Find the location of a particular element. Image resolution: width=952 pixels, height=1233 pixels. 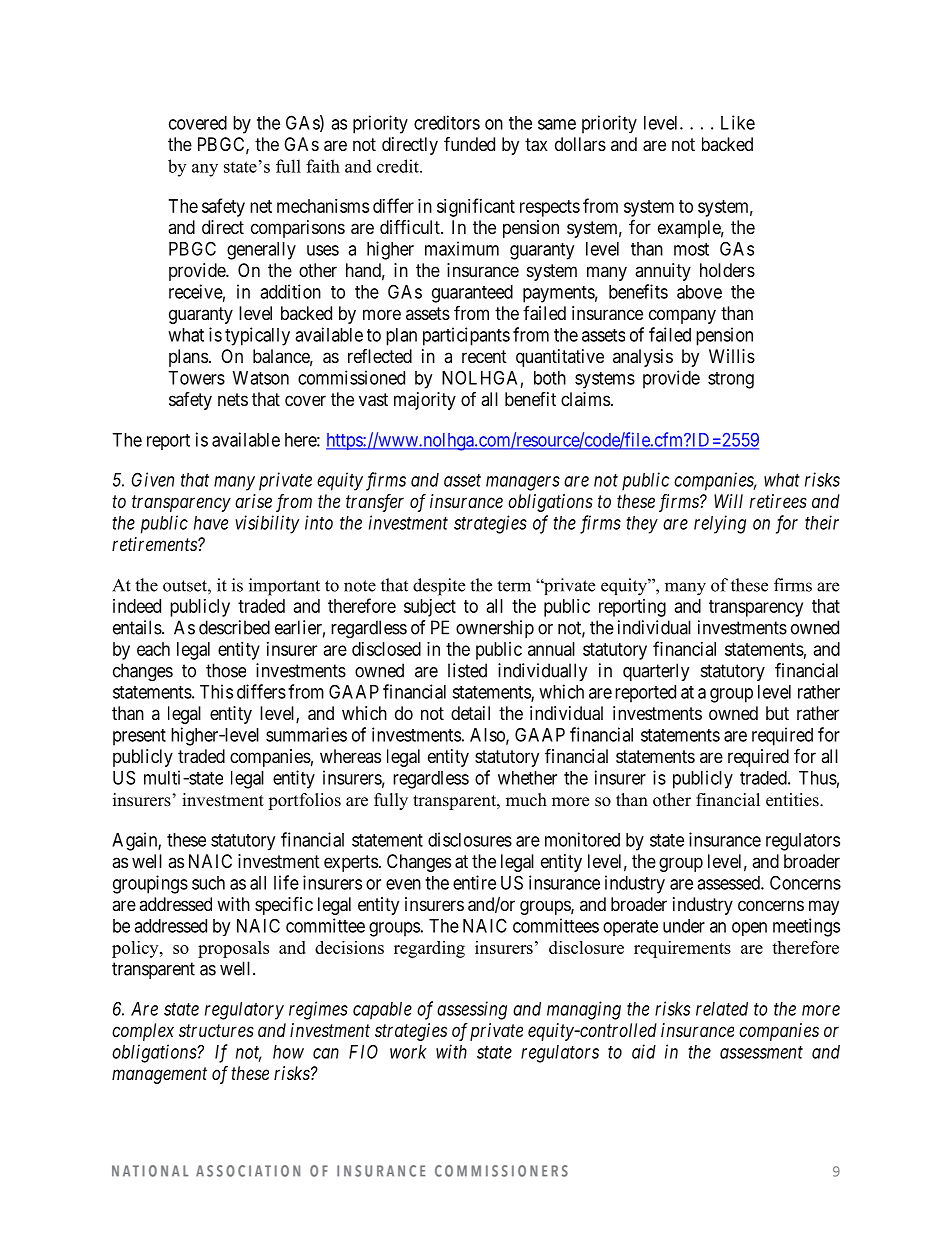

assessing is located at coordinates (472, 1010).
